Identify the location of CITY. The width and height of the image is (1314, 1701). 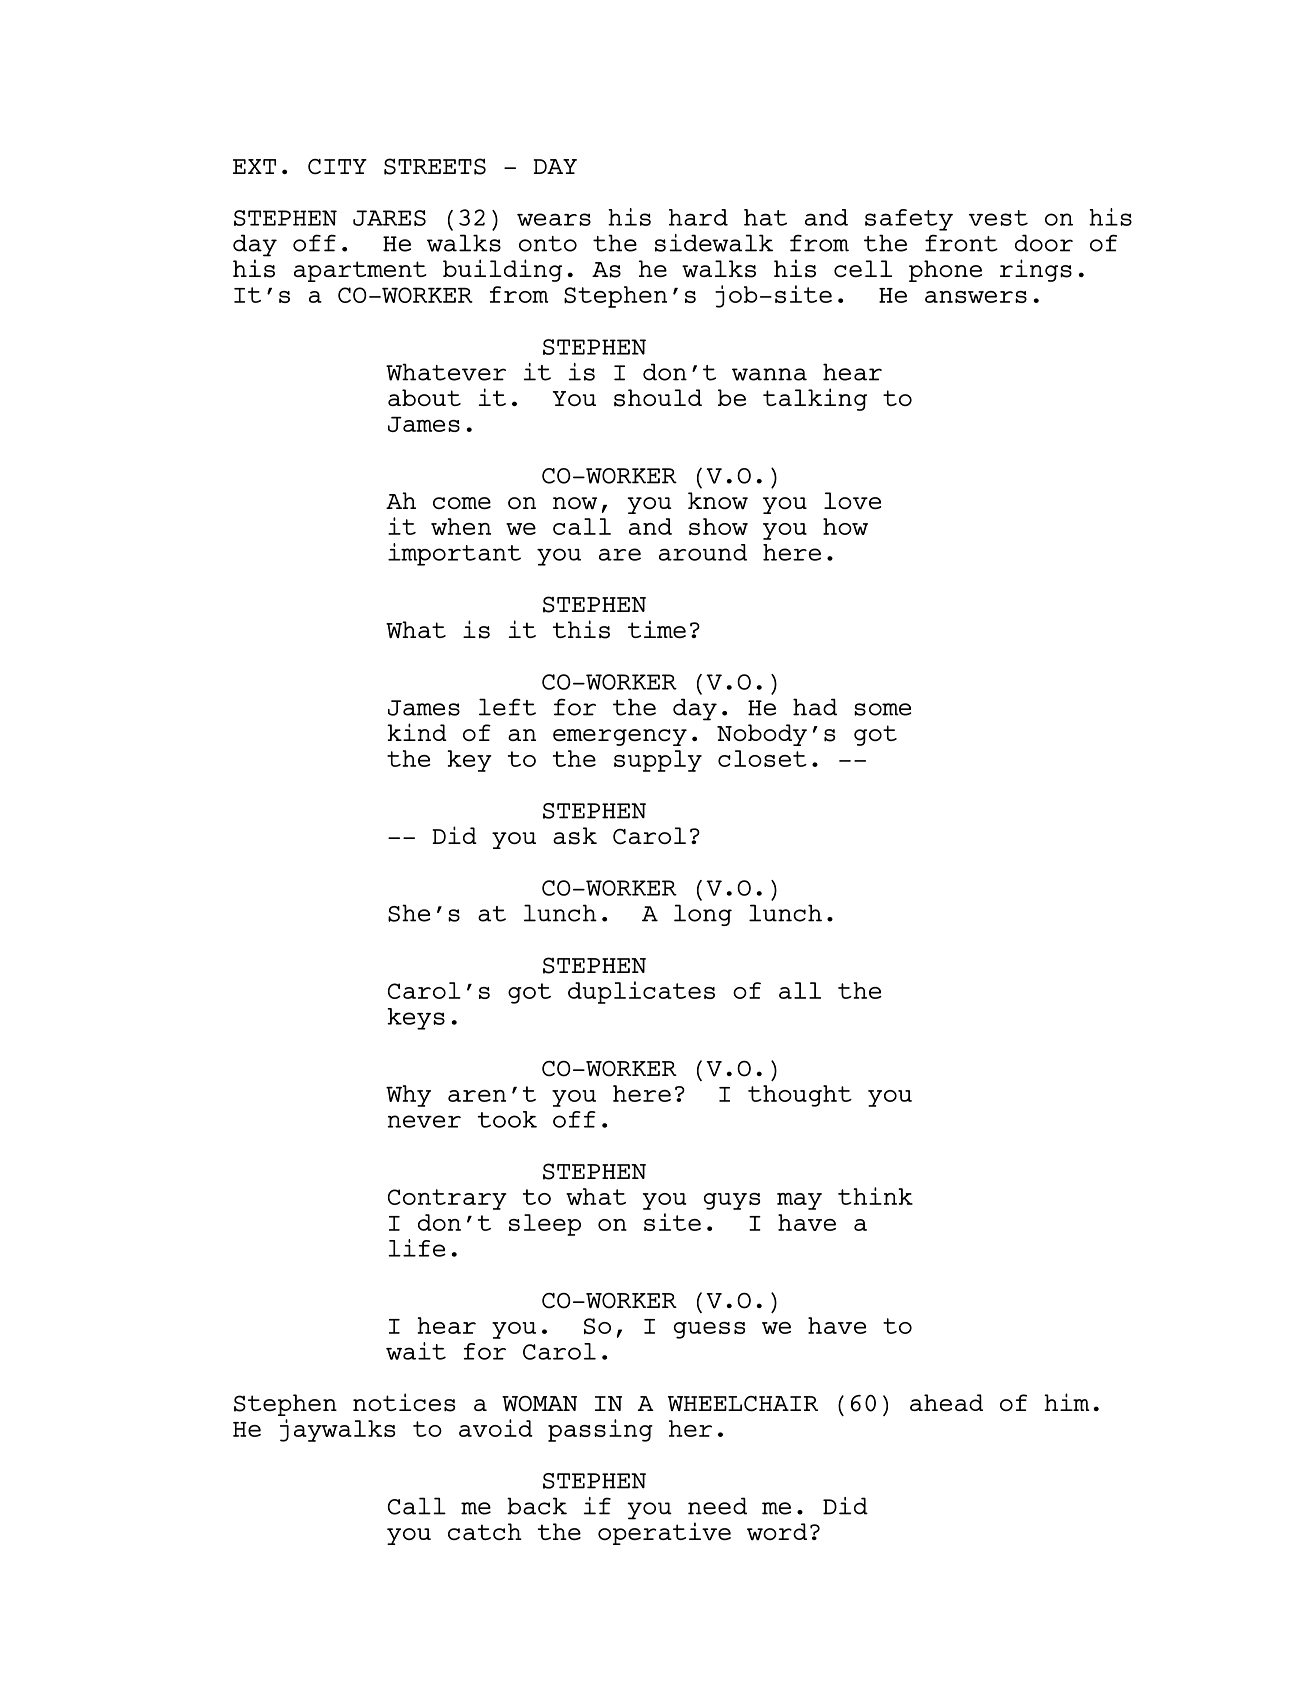
(337, 167).
